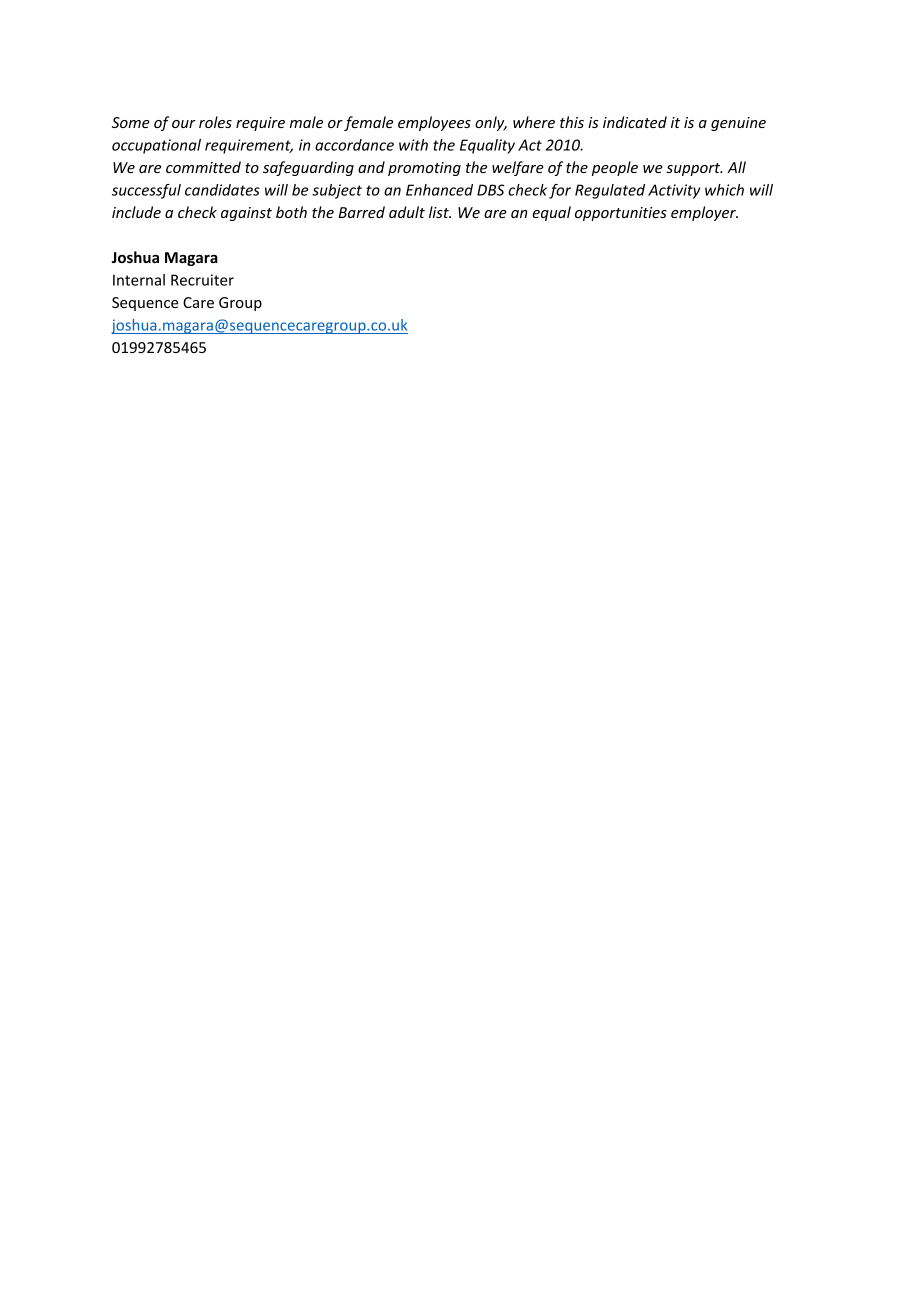 The width and height of the screenshot is (924, 1308). I want to click on against, so click(246, 214).
